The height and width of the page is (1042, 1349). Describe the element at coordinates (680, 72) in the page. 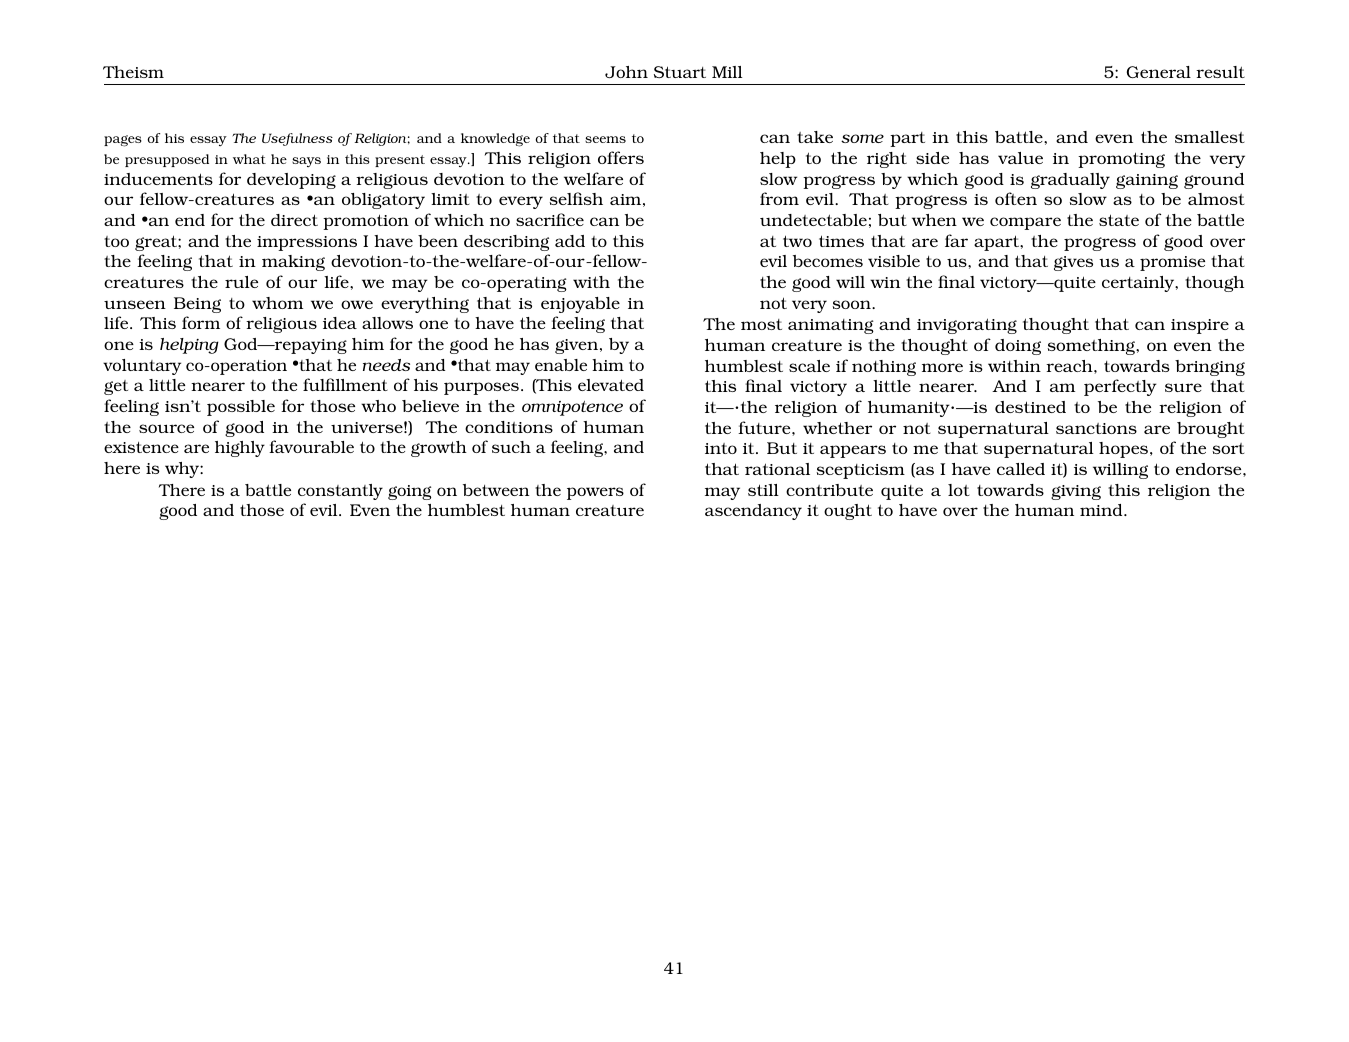

I see `Stuart` at that location.
